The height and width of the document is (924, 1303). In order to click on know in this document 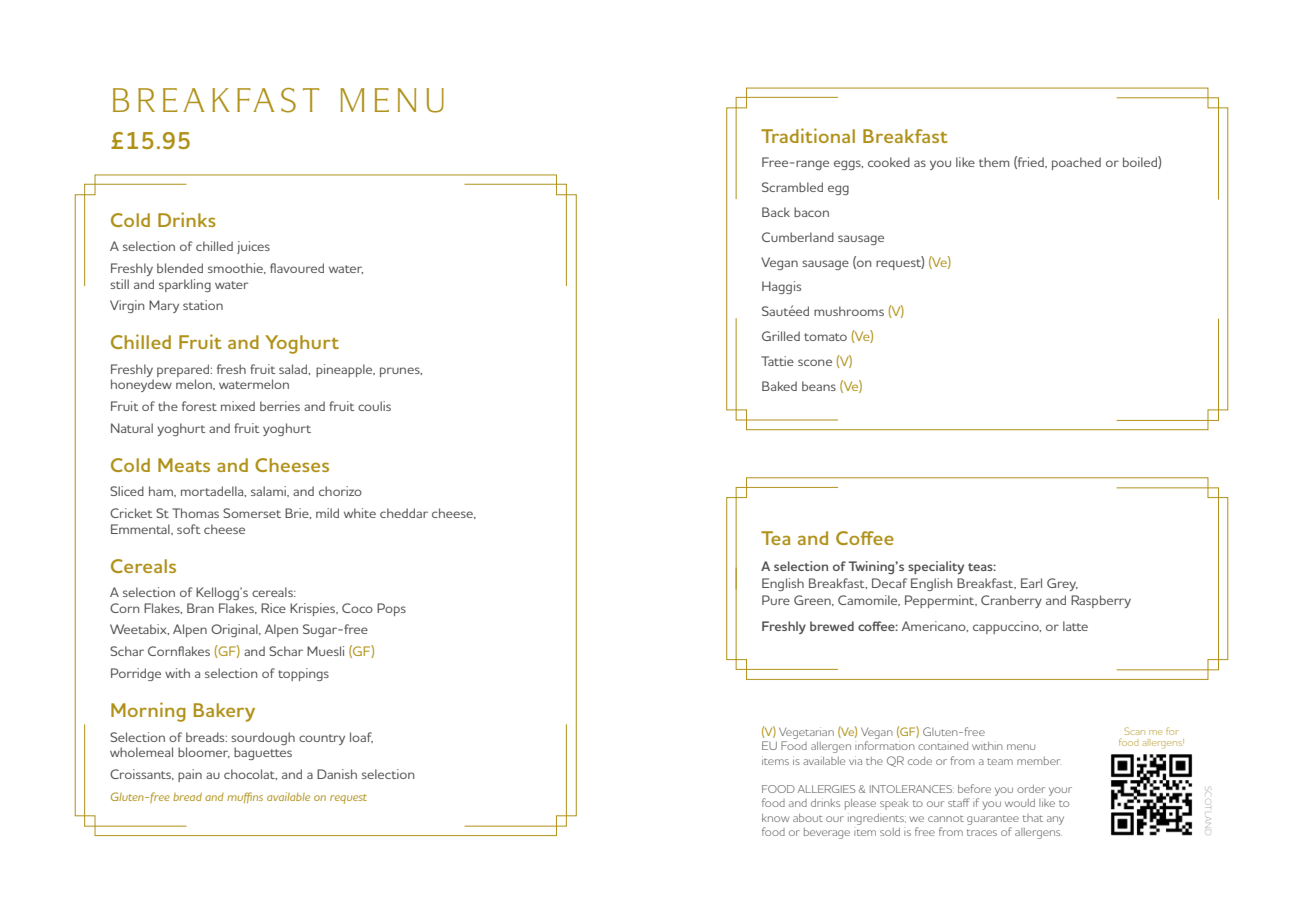, I will do `click(775, 818)`.
